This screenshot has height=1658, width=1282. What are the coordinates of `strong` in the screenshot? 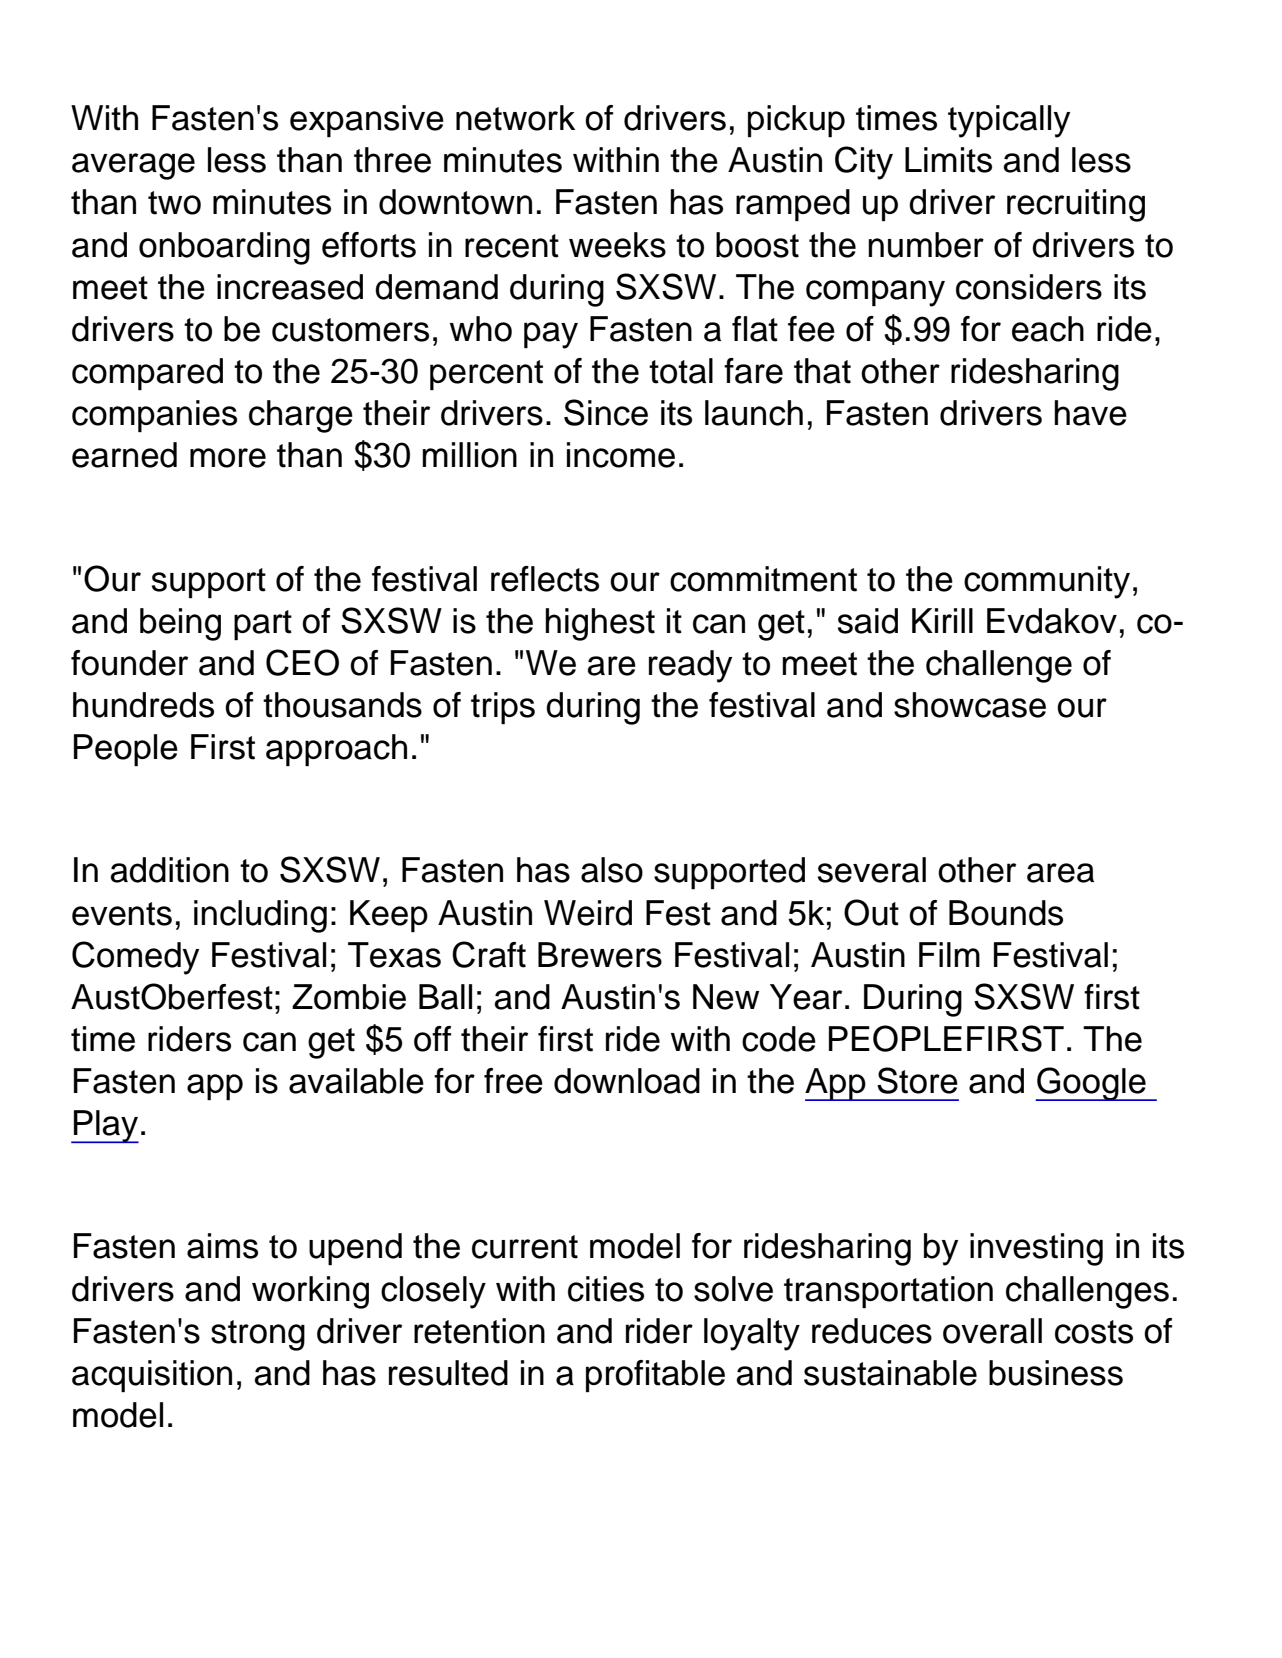 It's located at (258, 1335).
